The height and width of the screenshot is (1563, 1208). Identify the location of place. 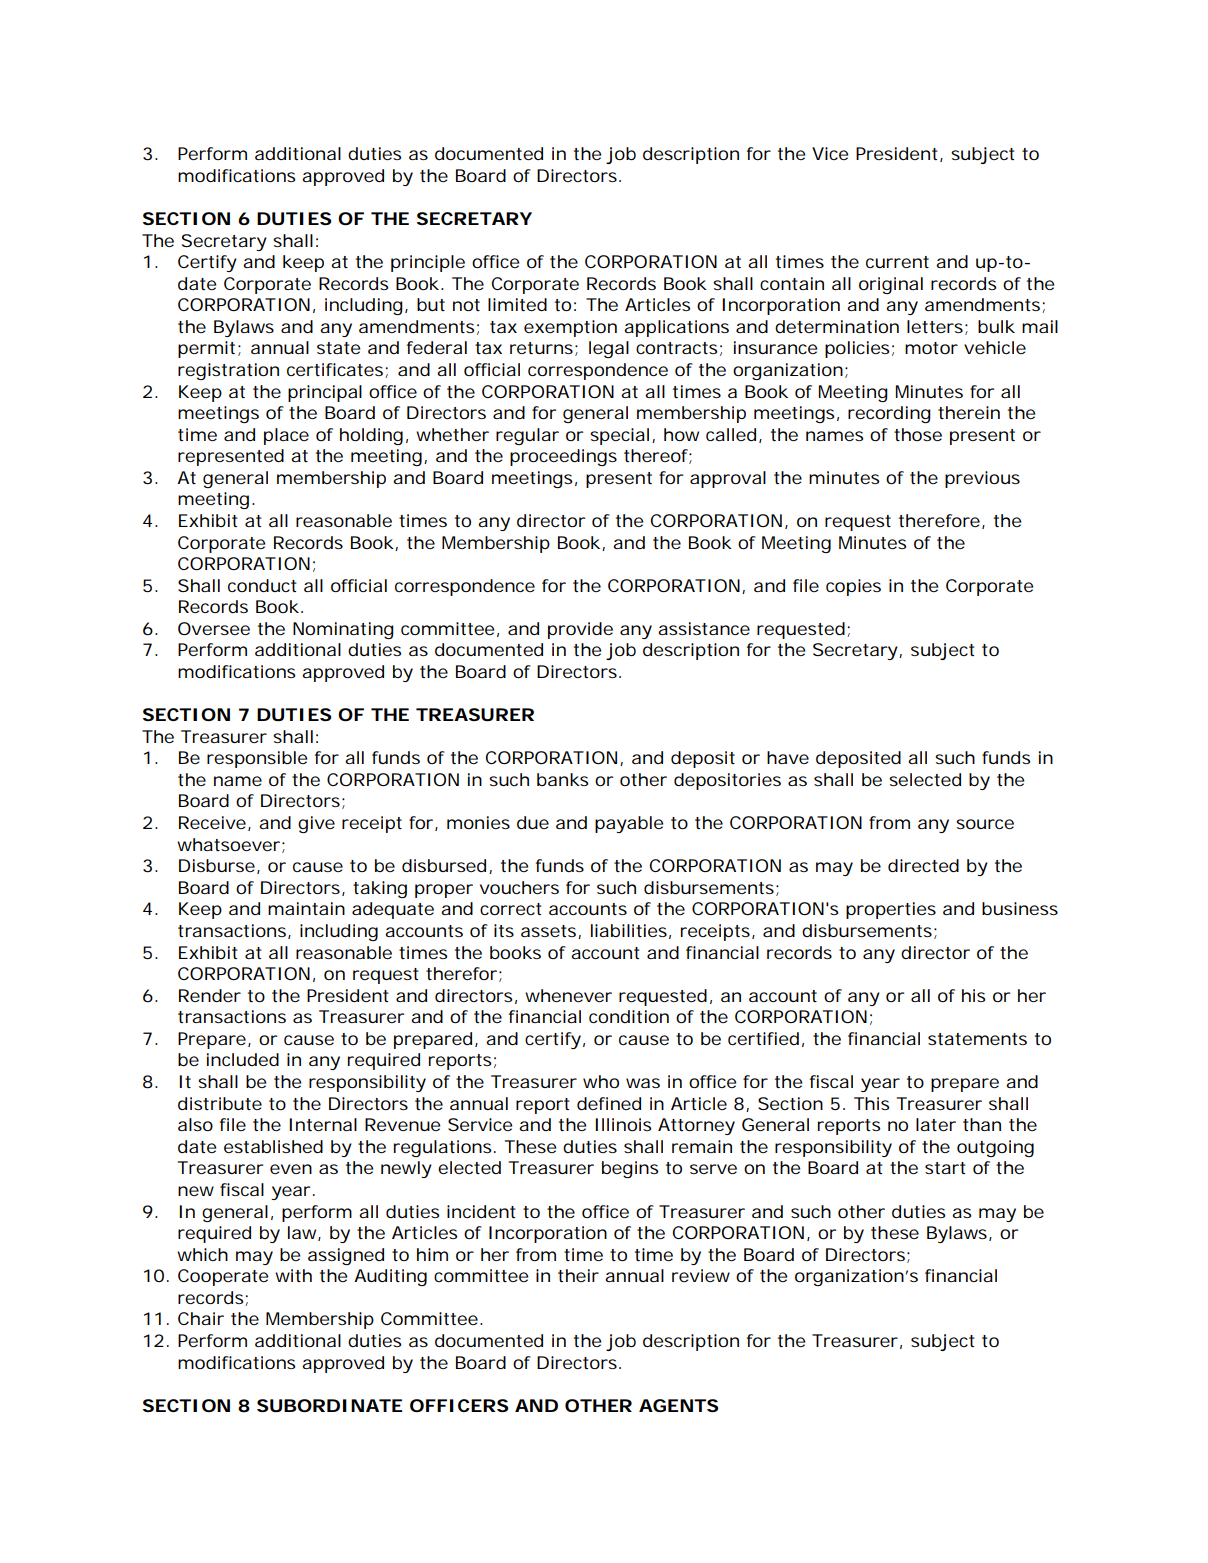
(286, 436).
